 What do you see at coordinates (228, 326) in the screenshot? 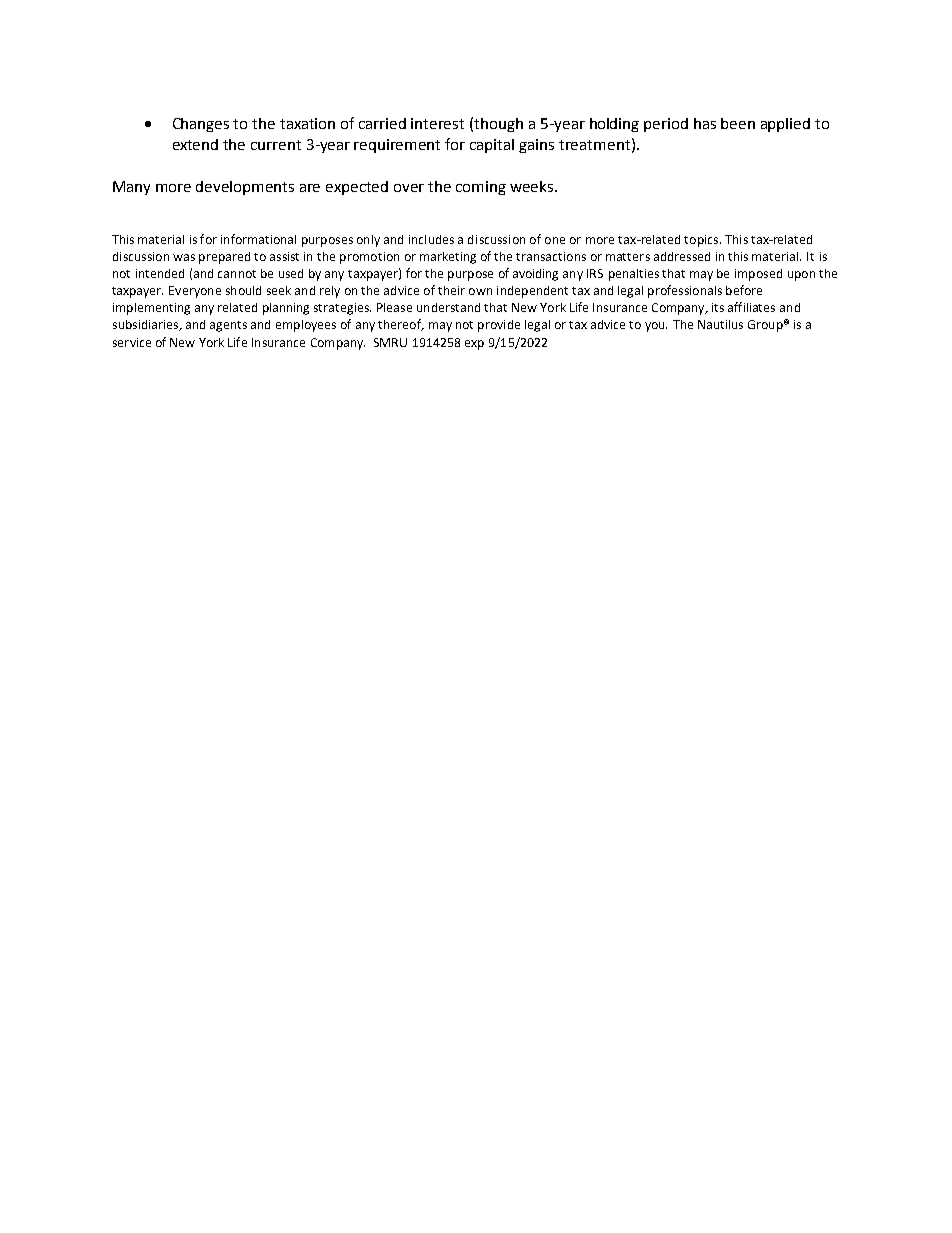
I see `agents` at bounding box center [228, 326].
